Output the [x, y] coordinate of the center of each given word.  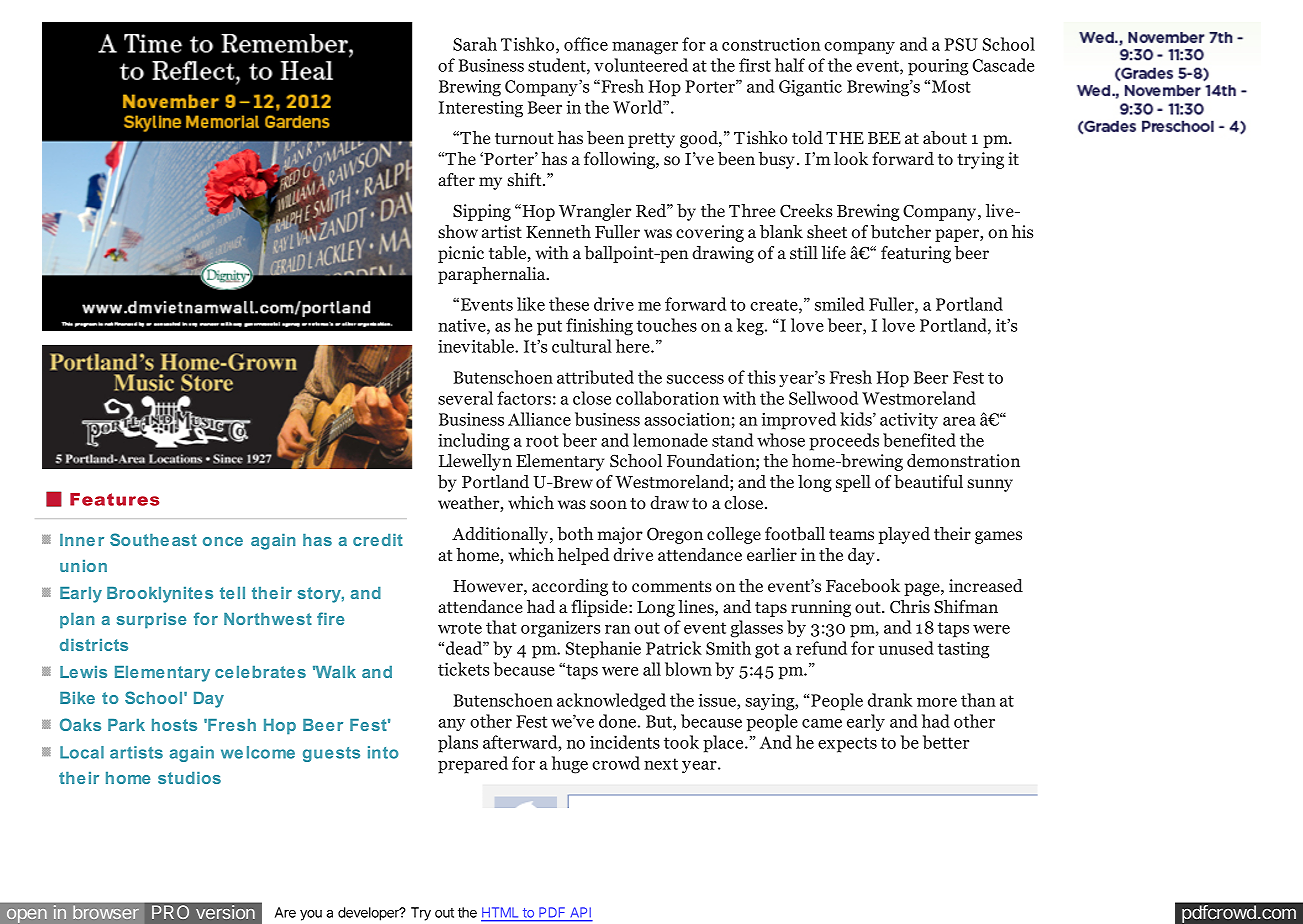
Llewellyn [475, 462]
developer [369, 914]
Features [114, 499]
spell [853, 483]
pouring [938, 67]
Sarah [475, 44]
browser [106, 912]
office [586, 44]
